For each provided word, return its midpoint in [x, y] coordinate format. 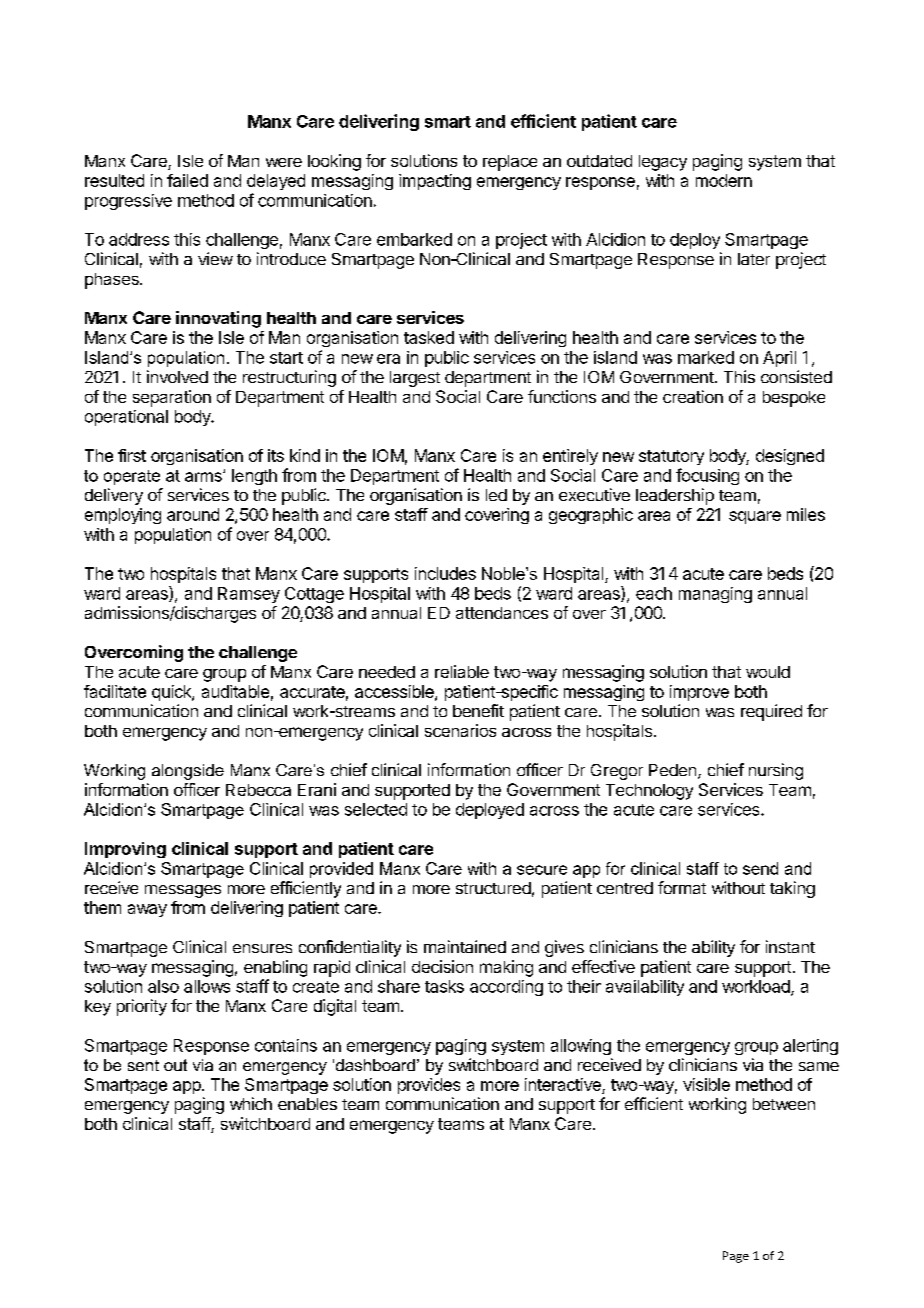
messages [183, 891]
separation [172, 398]
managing [715, 595]
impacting [435, 182]
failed [187, 180]
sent [143, 1065]
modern [724, 180]
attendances [502, 613]
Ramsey [249, 595]
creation [693, 396]
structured [493, 888]
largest [415, 379]
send [760, 868]
